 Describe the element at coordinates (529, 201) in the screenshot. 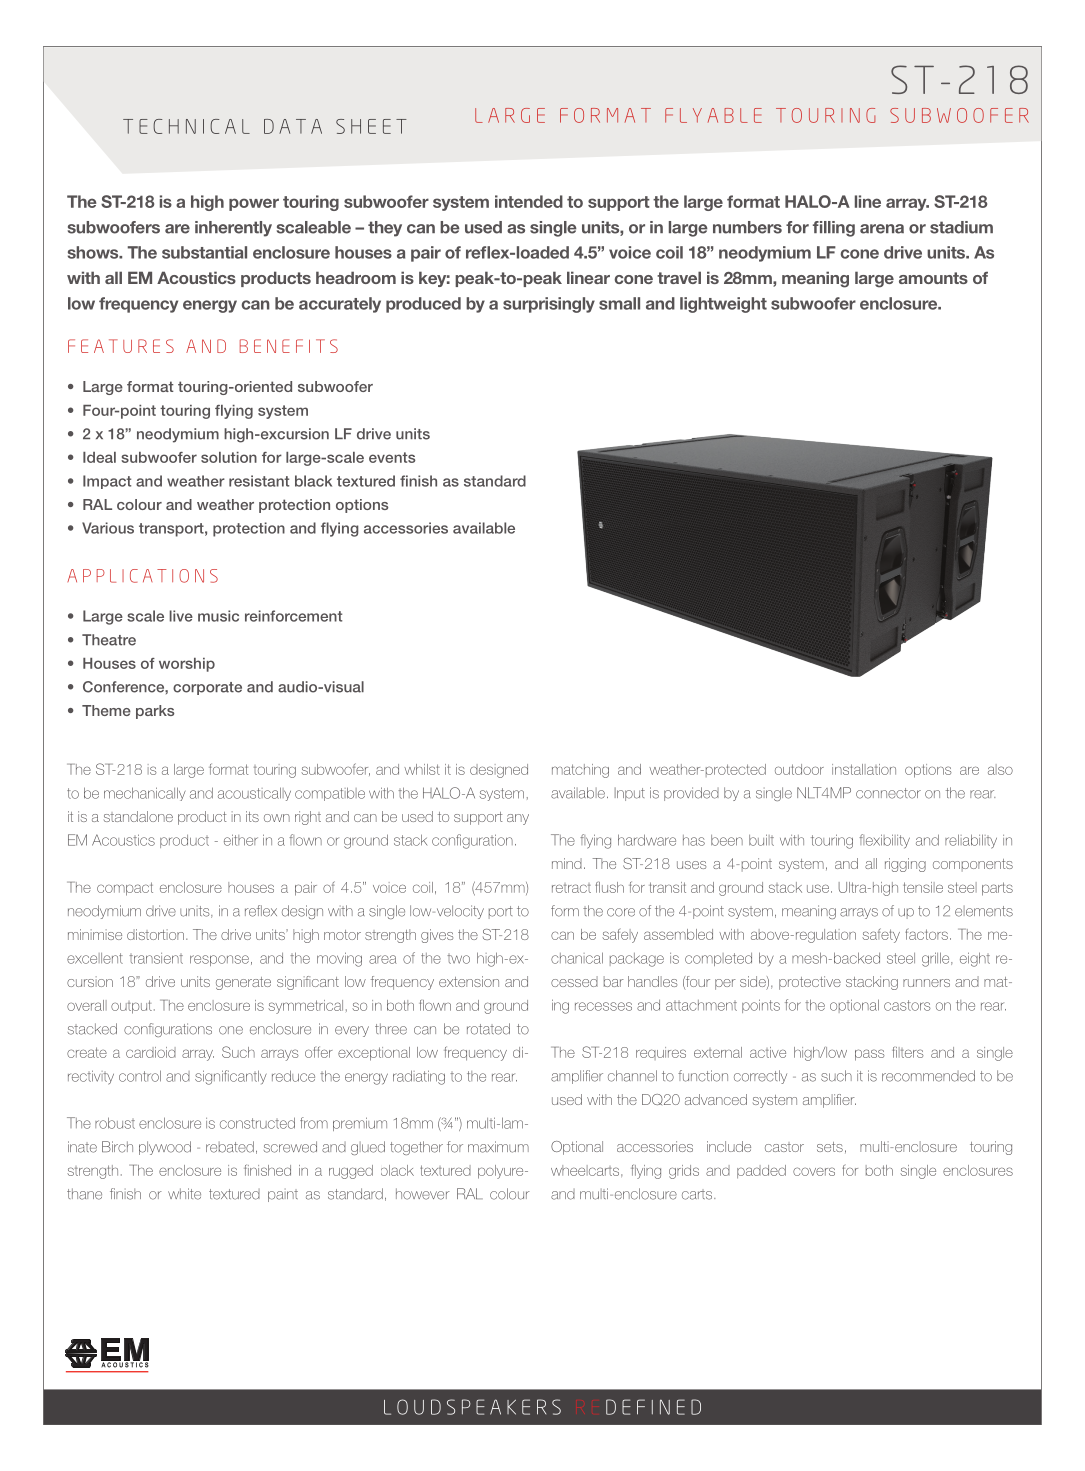

I see `intended` at that location.
